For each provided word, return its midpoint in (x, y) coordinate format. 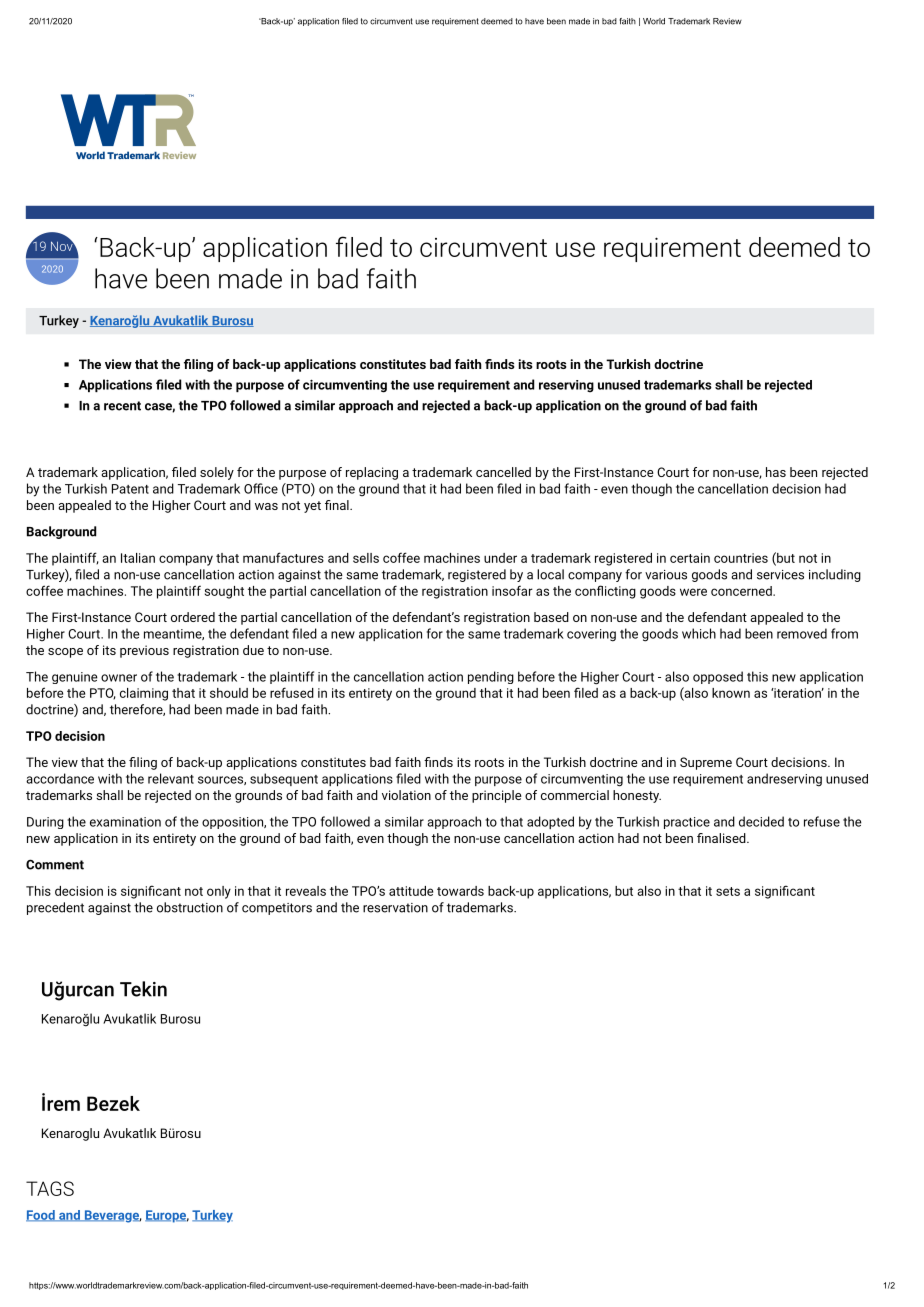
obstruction (190, 907)
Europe (167, 1216)
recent (122, 406)
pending (491, 677)
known (731, 693)
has (776, 472)
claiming (144, 694)
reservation (395, 908)
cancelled (503, 472)
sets (728, 891)
